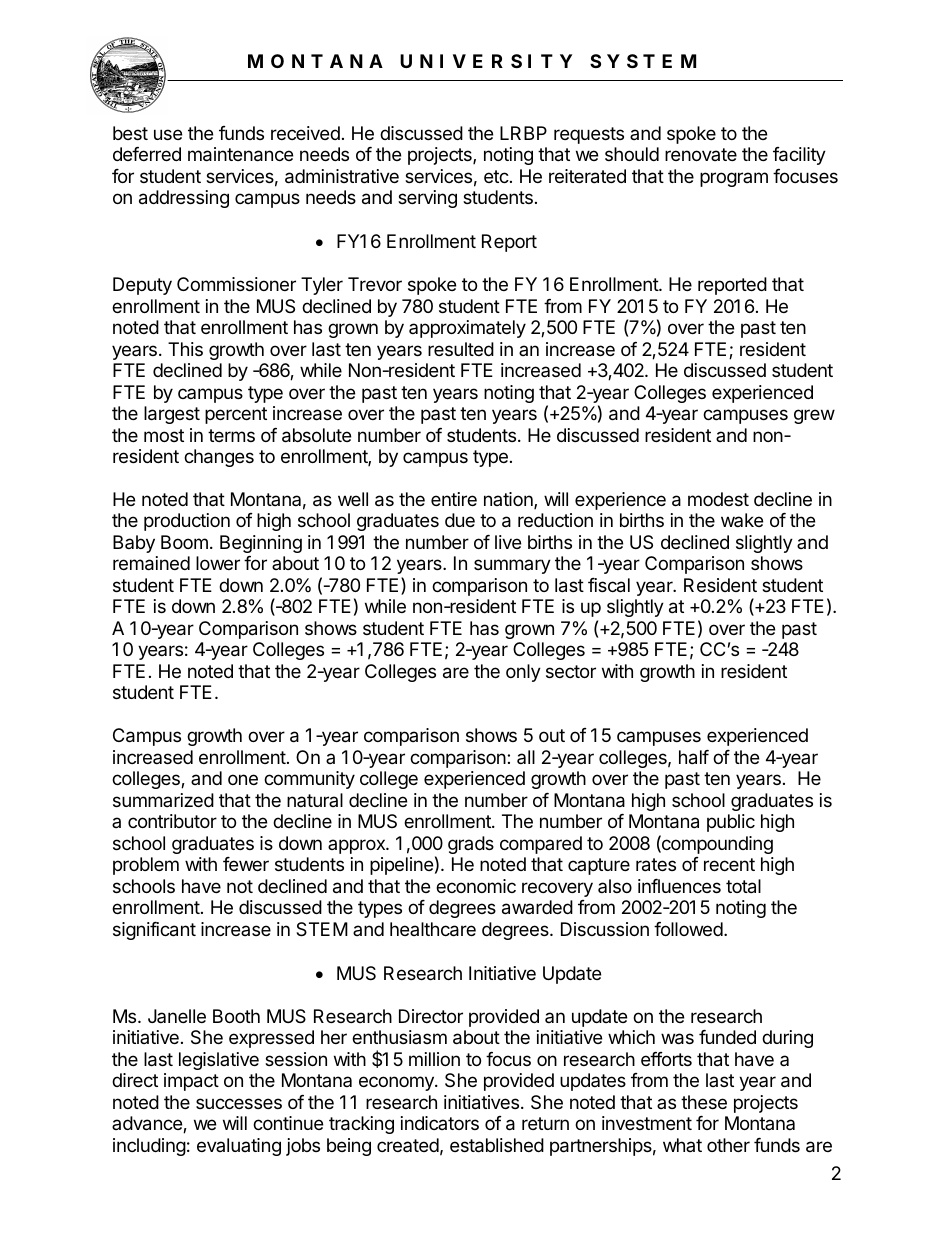  I want to click on successes, so click(239, 1103).
